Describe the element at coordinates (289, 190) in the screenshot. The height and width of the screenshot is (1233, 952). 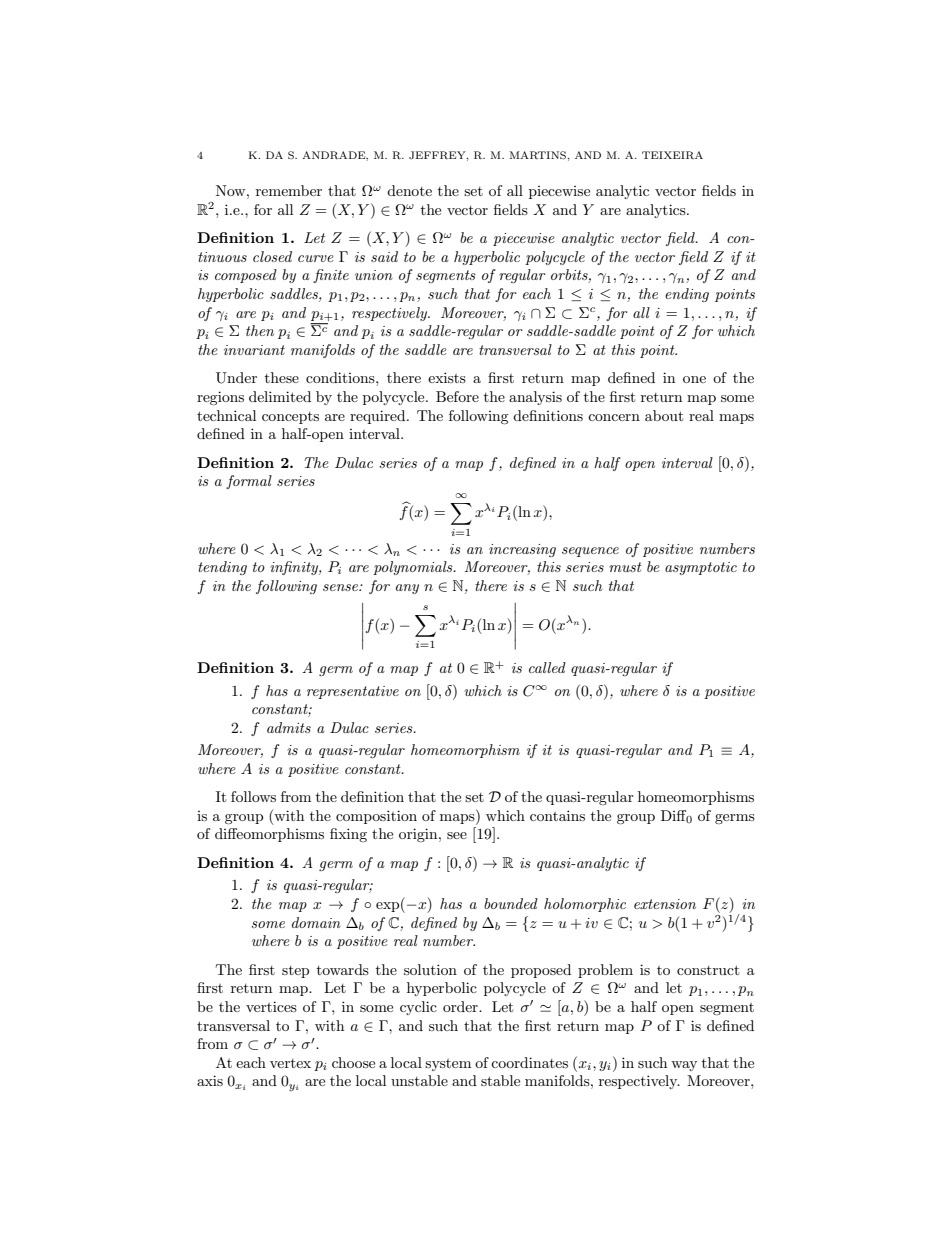
I see `remember` at that location.
